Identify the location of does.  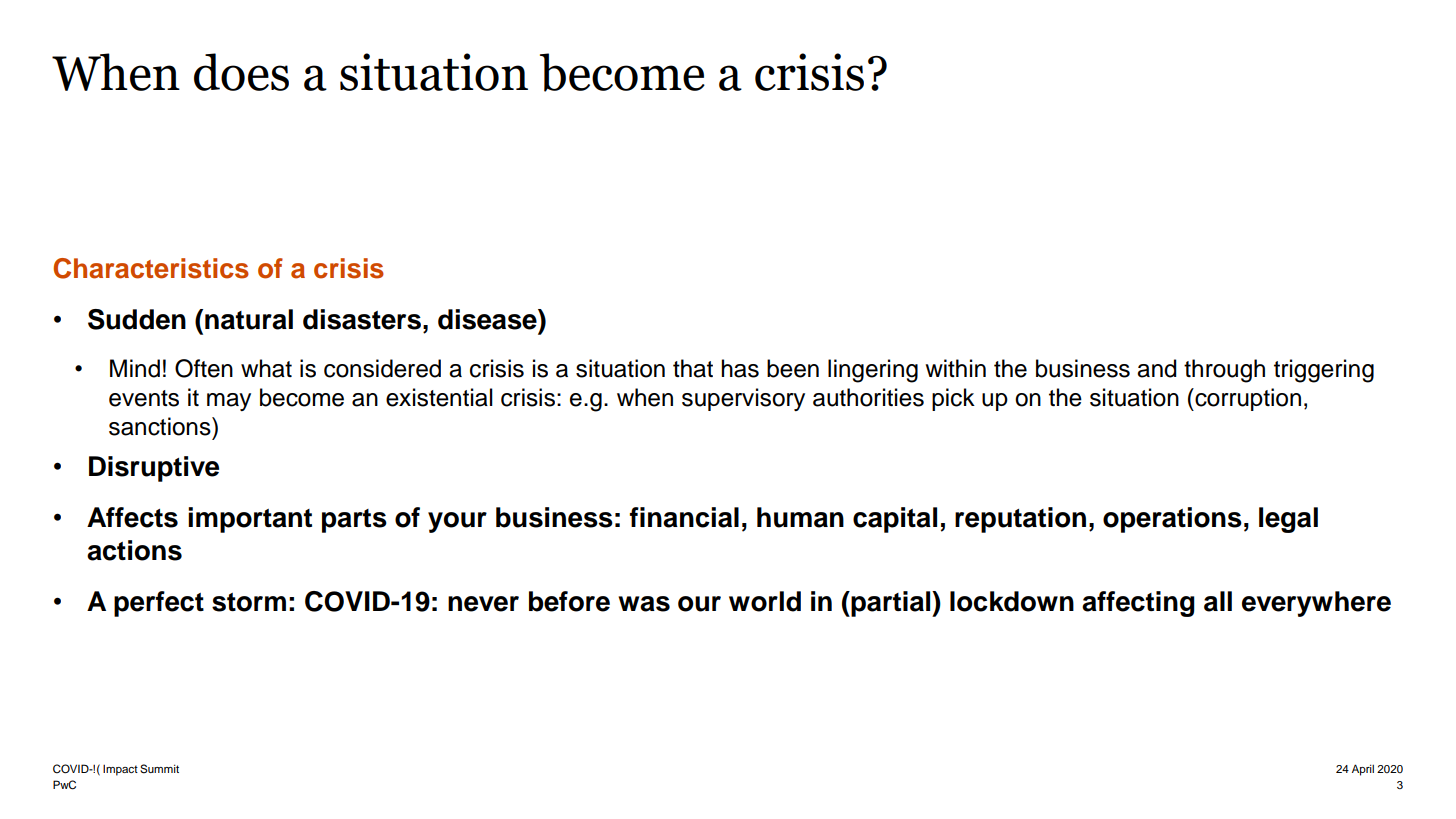
(241, 72).
